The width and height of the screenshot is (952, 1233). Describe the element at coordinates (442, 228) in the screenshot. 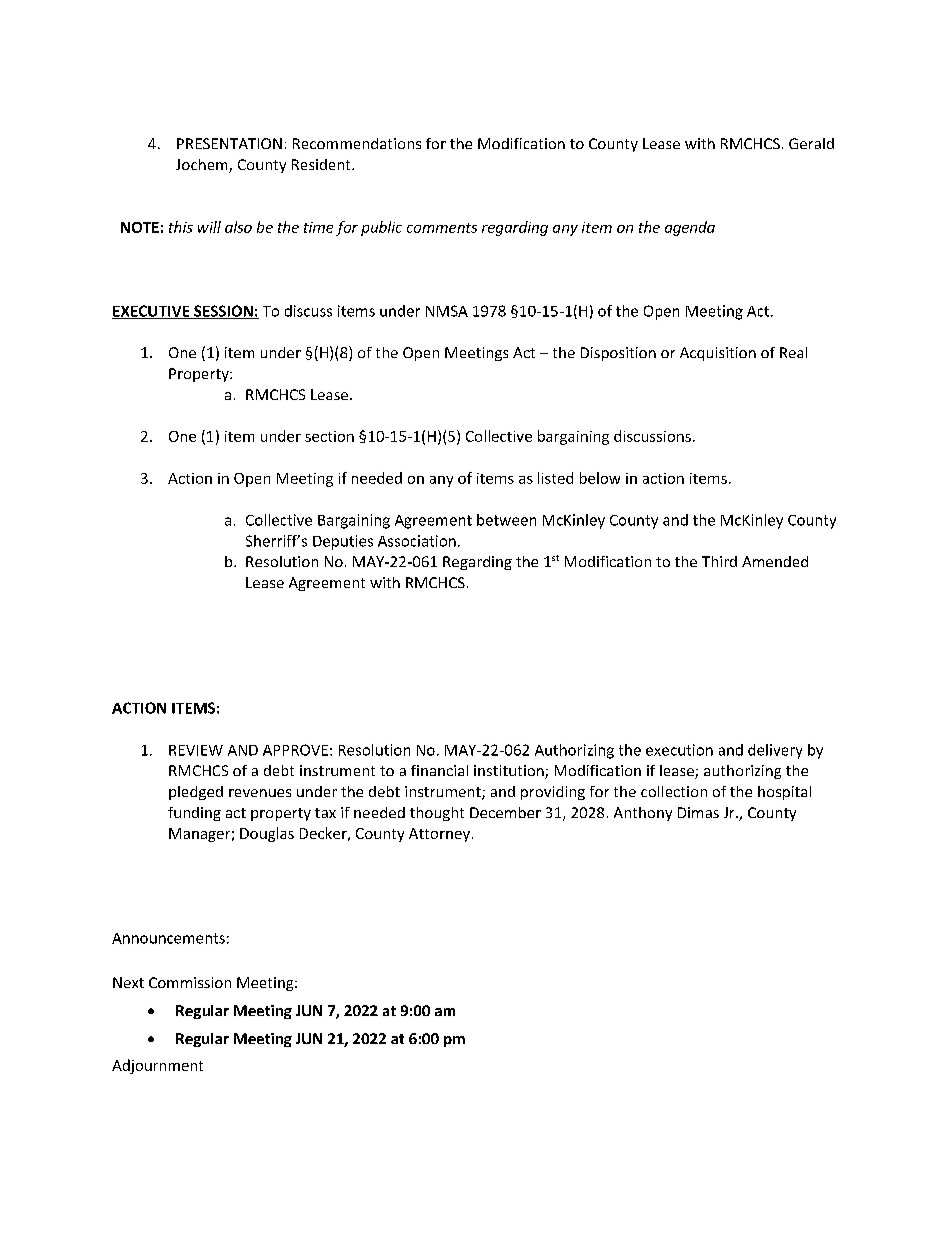

I see `comments` at that location.
